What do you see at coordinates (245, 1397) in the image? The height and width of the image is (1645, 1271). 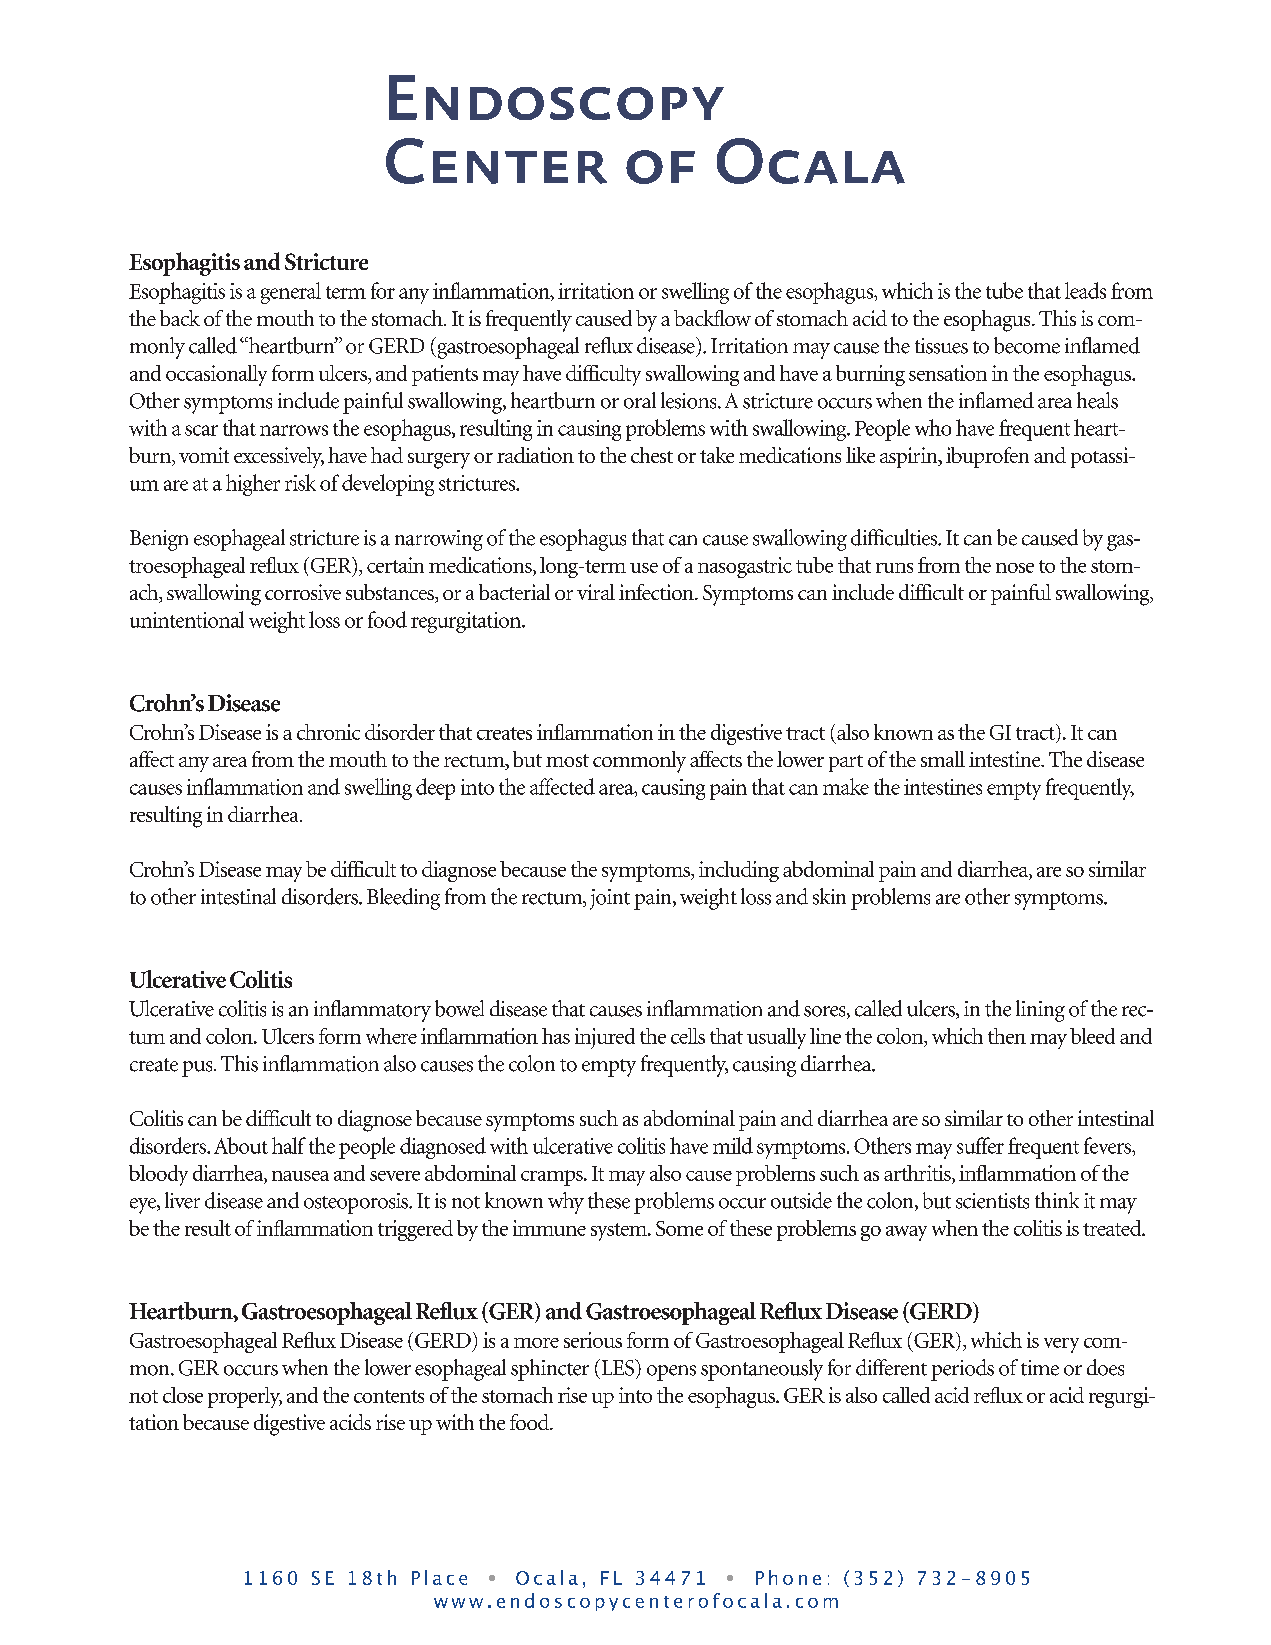 I see `properly` at bounding box center [245, 1397].
